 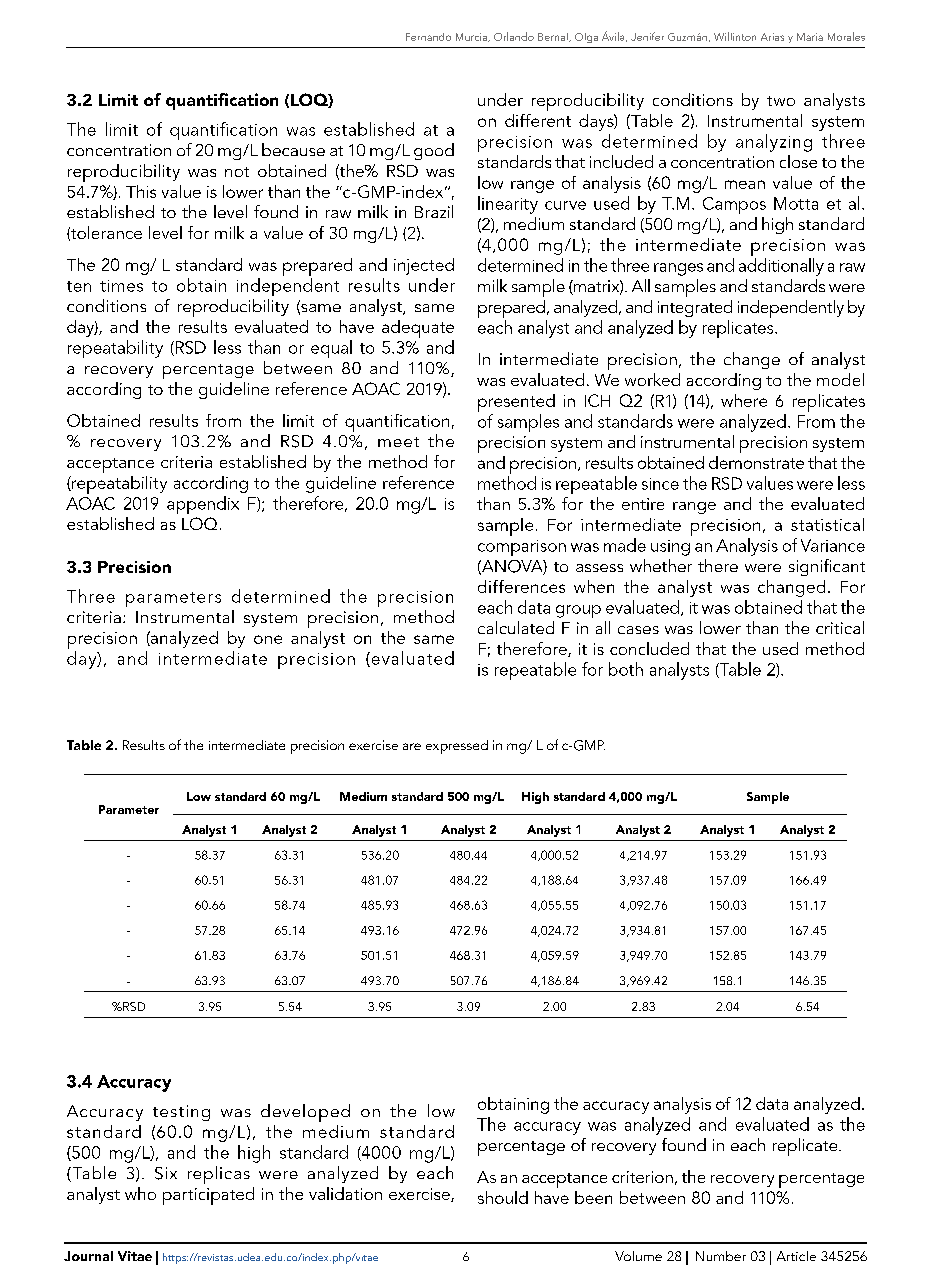 I want to click on adequate, so click(x=418, y=329).
